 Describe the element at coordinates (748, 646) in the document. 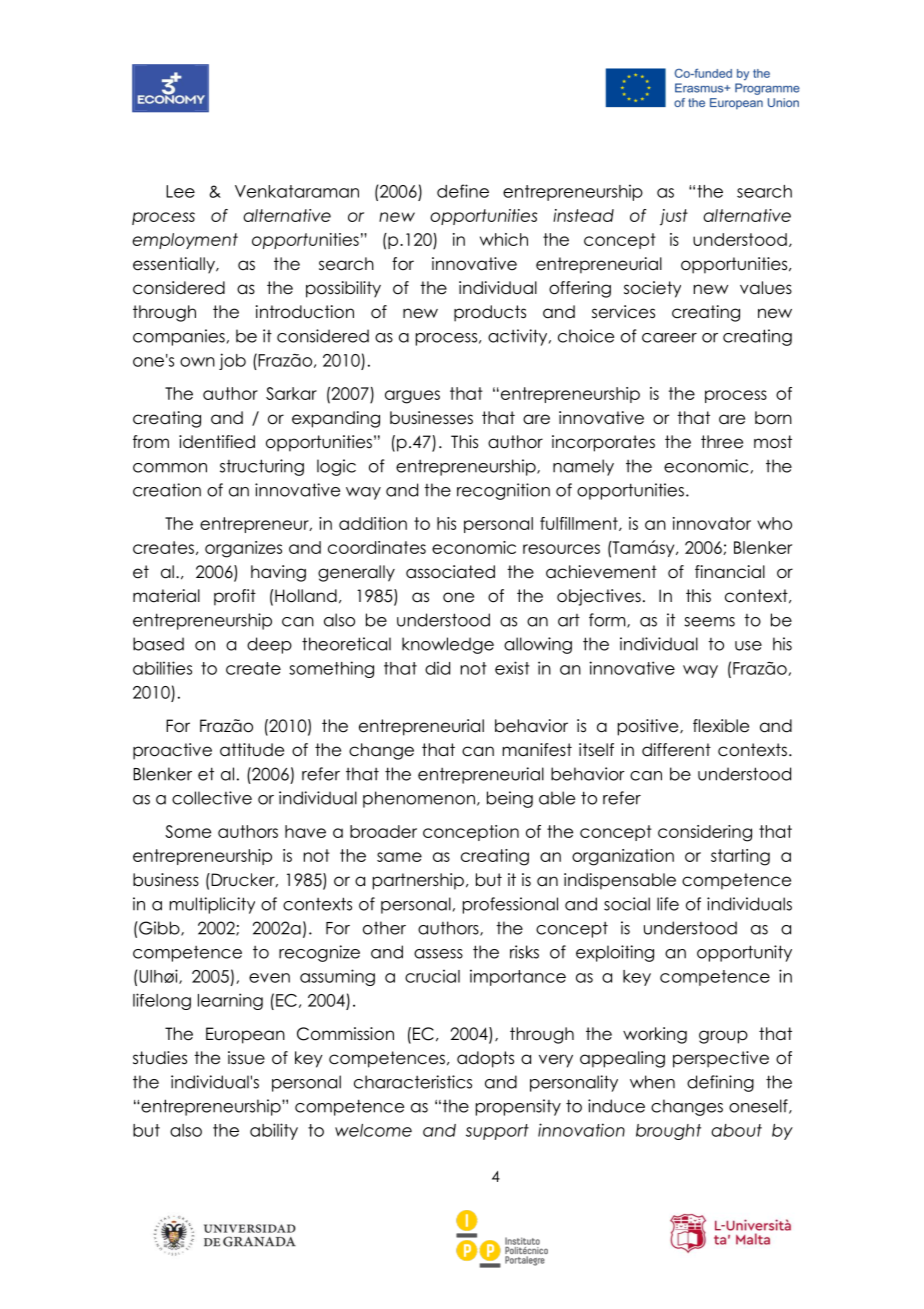

I see `use` at that location.
